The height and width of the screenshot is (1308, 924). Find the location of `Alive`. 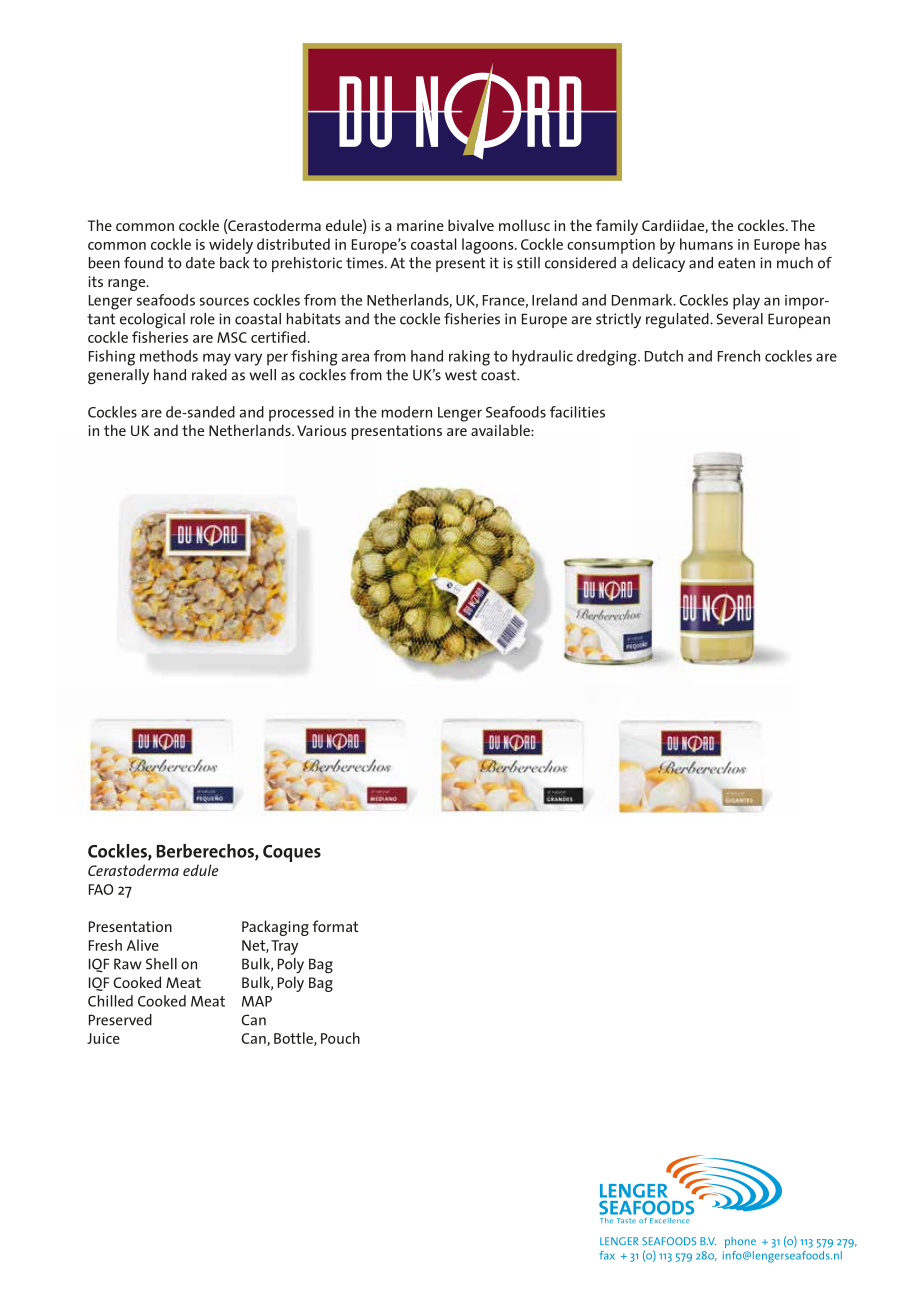

Alive is located at coordinates (143, 945).
